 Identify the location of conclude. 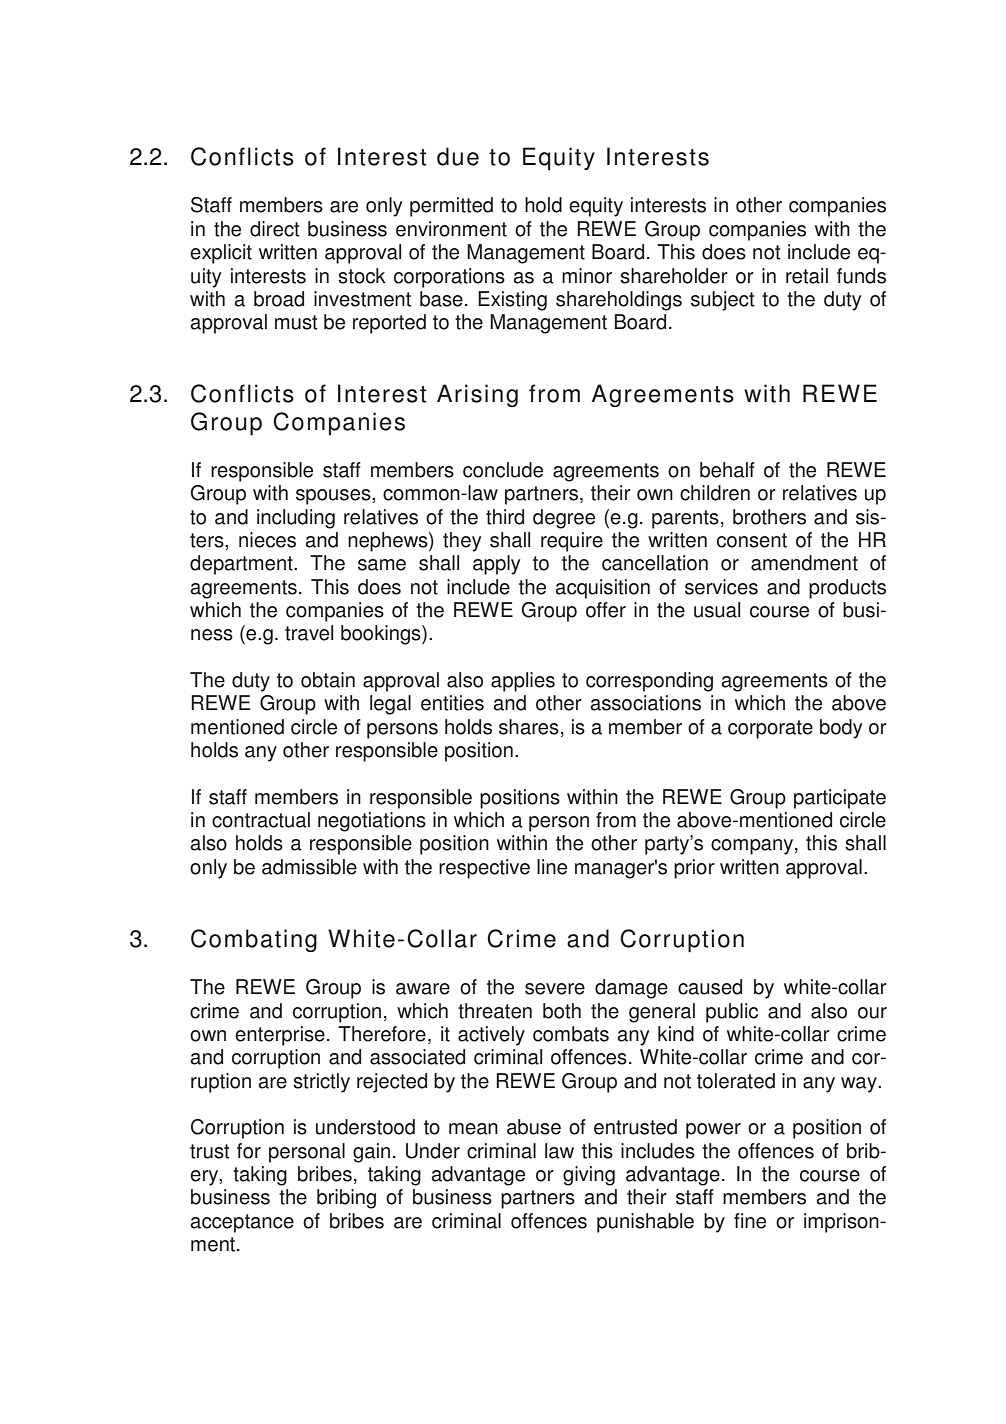
(503, 470).
